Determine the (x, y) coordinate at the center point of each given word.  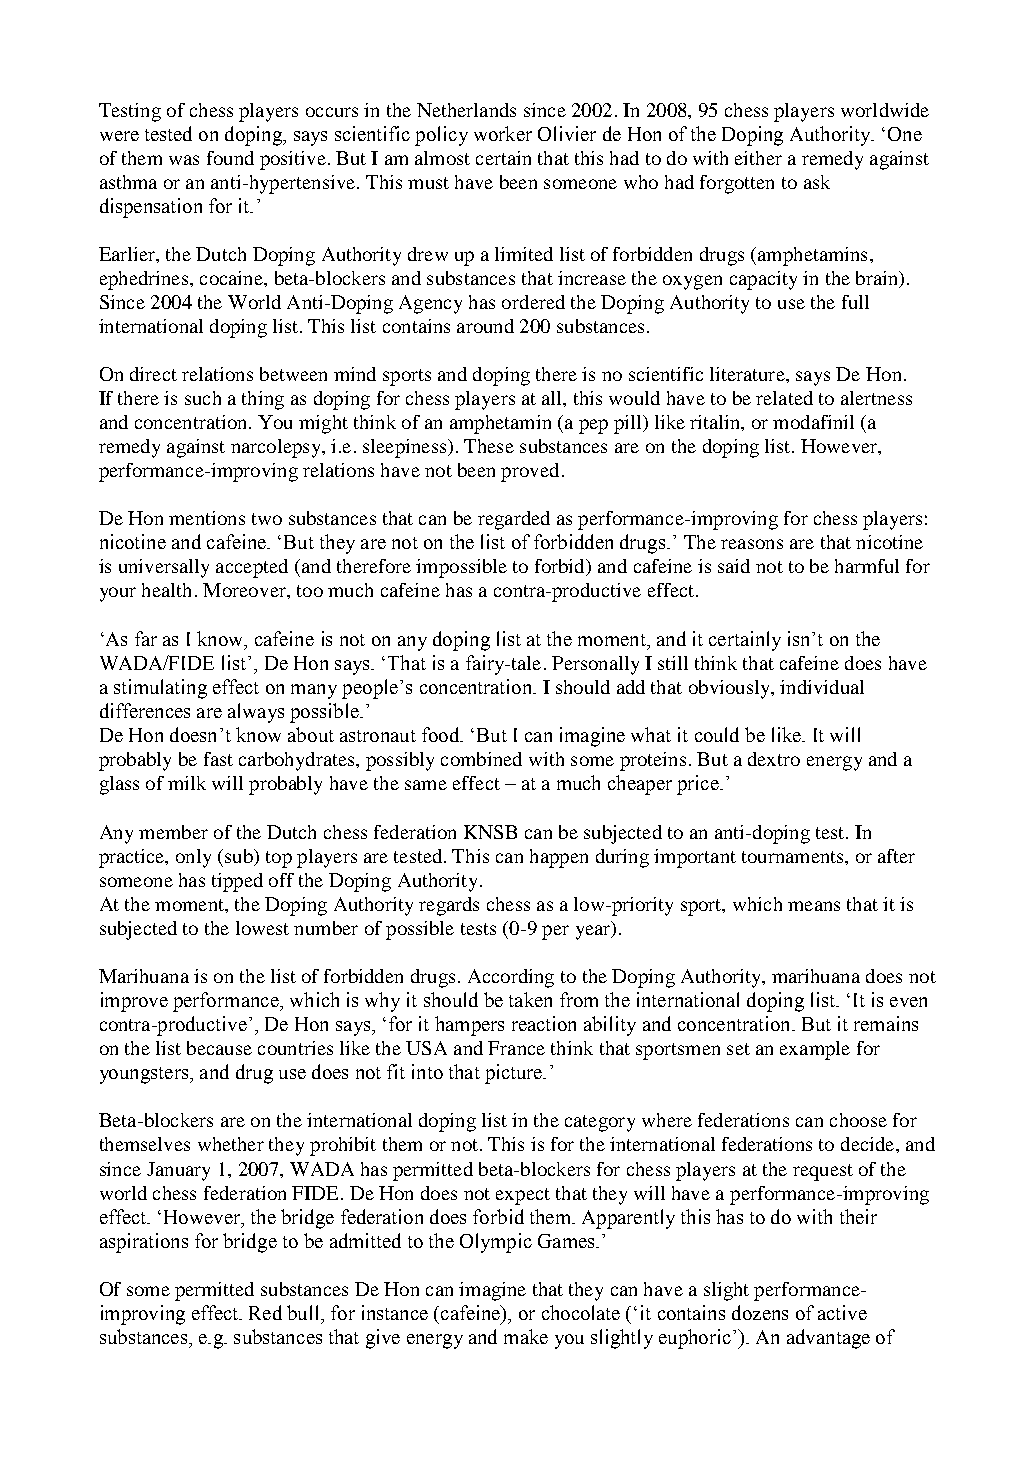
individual (822, 687)
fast (218, 759)
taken (530, 999)
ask (817, 182)
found (230, 158)
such (203, 398)
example (815, 1050)
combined (481, 759)
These (489, 446)
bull (304, 1312)
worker (503, 133)
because (219, 1048)
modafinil (813, 422)
